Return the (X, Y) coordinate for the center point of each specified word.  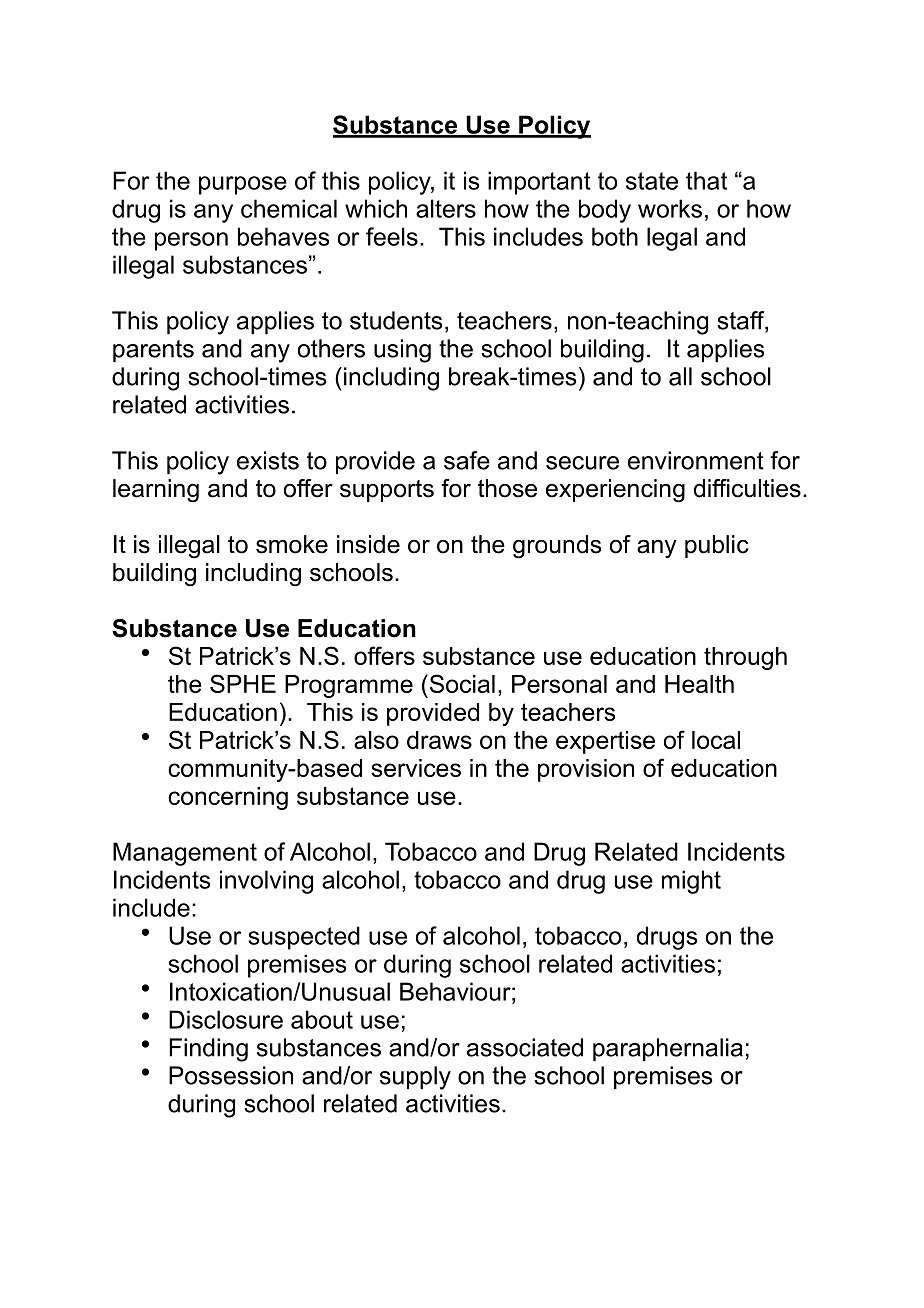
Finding (208, 1050)
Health (699, 684)
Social (461, 683)
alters (446, 208)
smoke (292, 544)
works (670, 208)
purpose (243, 185)
